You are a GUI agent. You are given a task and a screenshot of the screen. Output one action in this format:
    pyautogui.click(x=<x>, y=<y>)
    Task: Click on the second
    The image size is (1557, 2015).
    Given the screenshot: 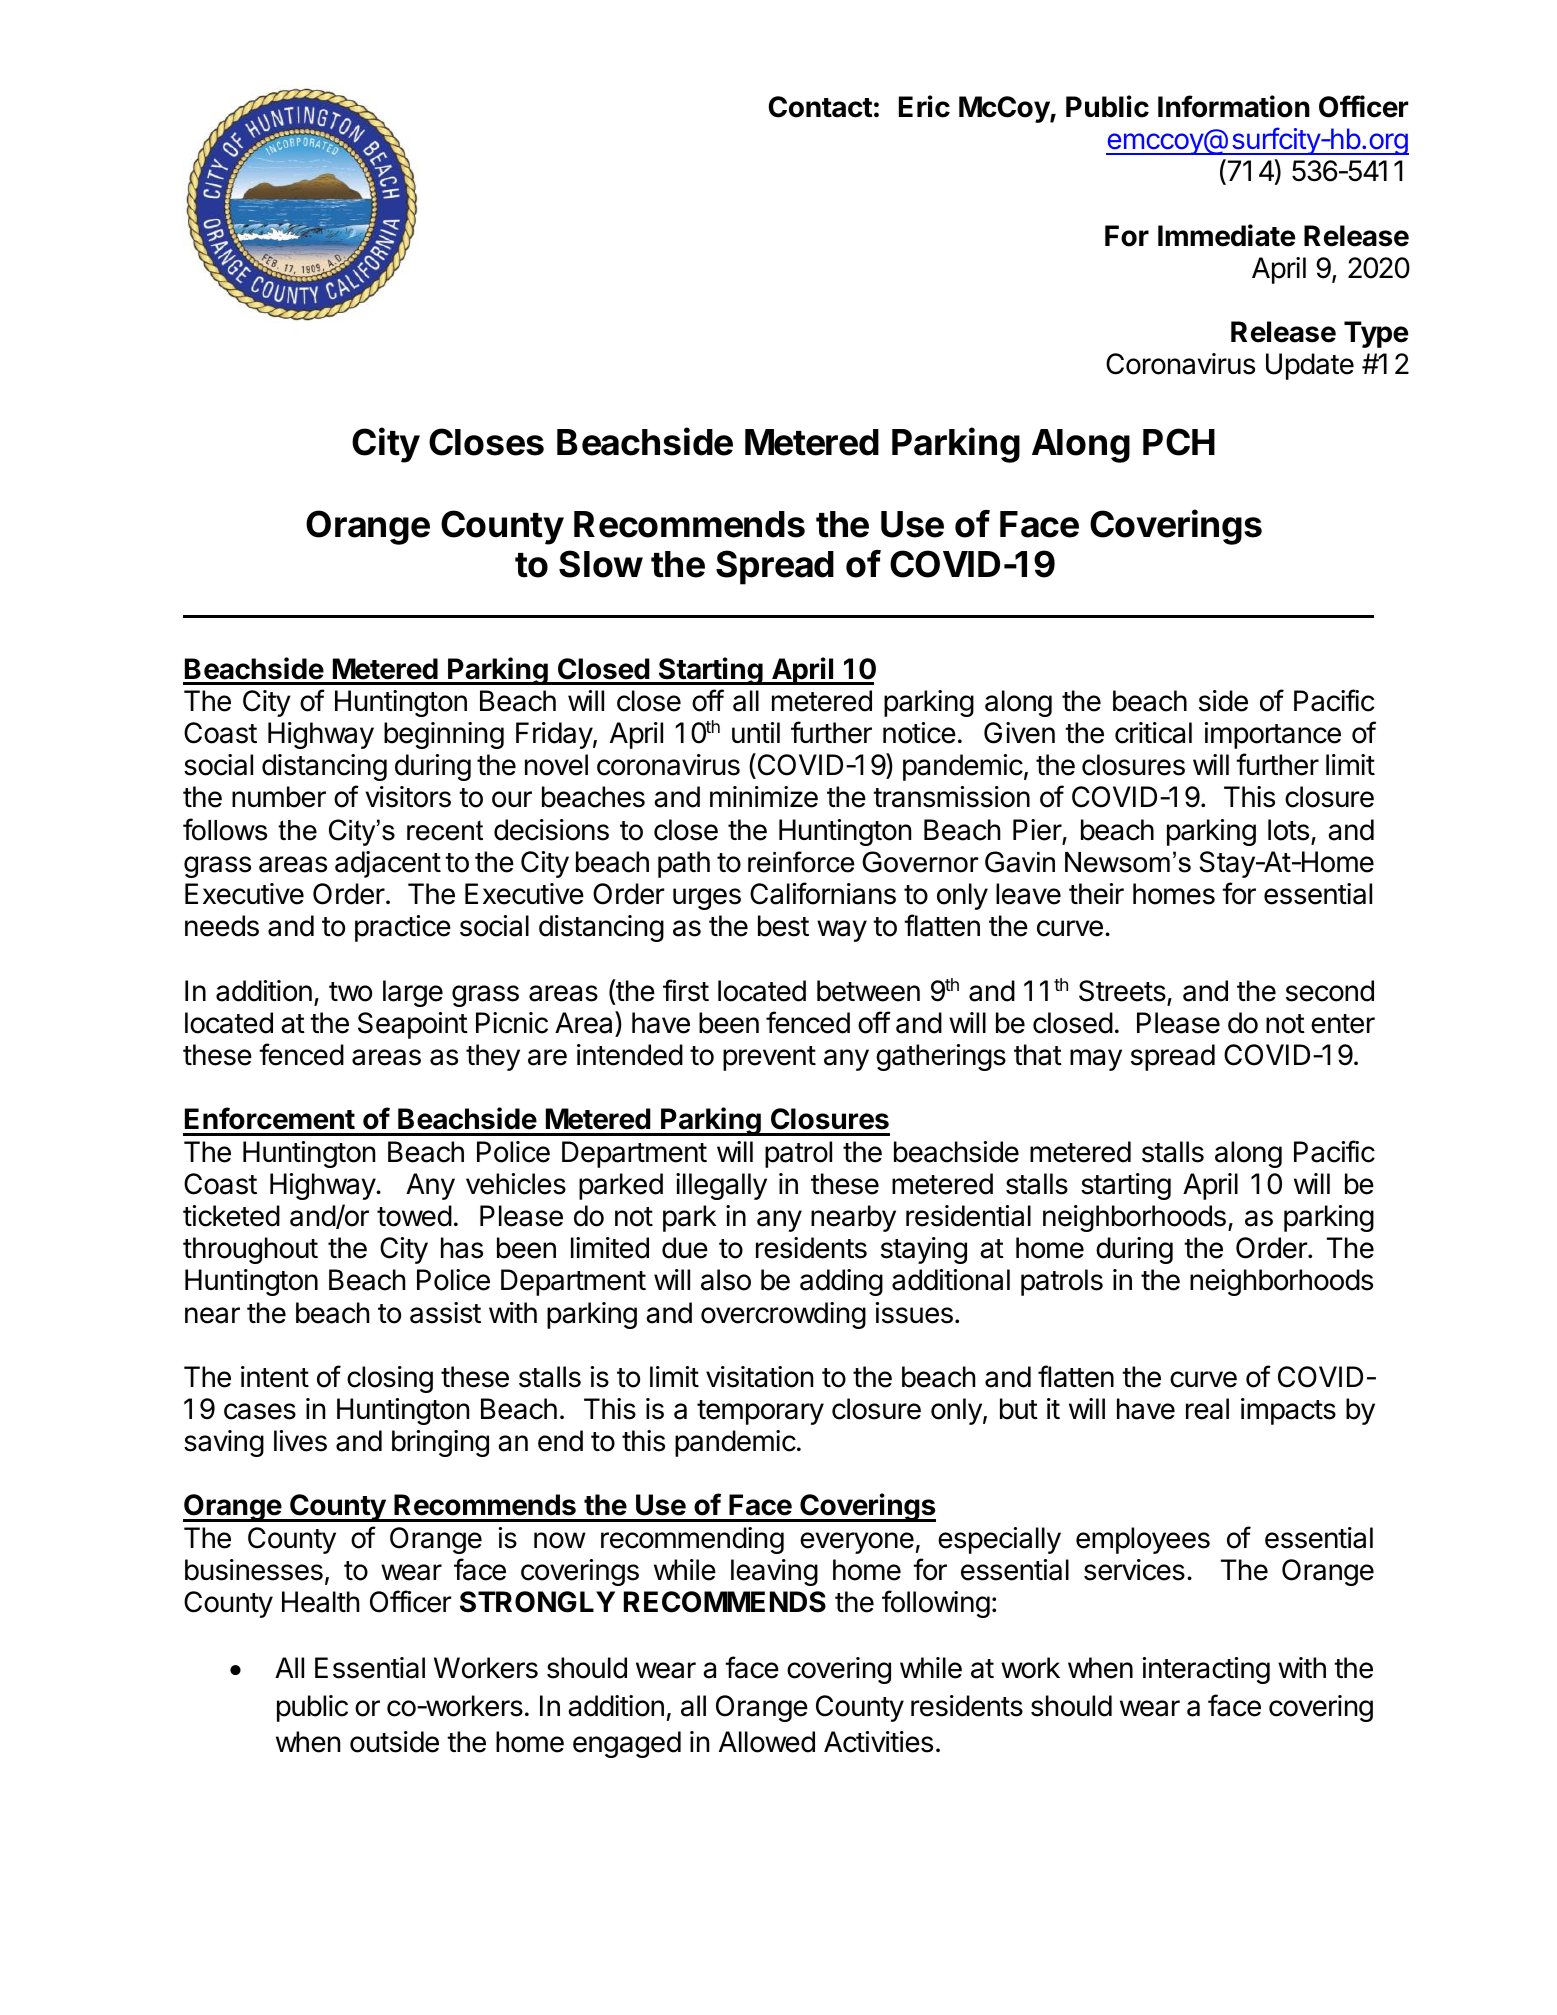 What is the action you would take?
    pyautogui.click(x=1330, y=991)
